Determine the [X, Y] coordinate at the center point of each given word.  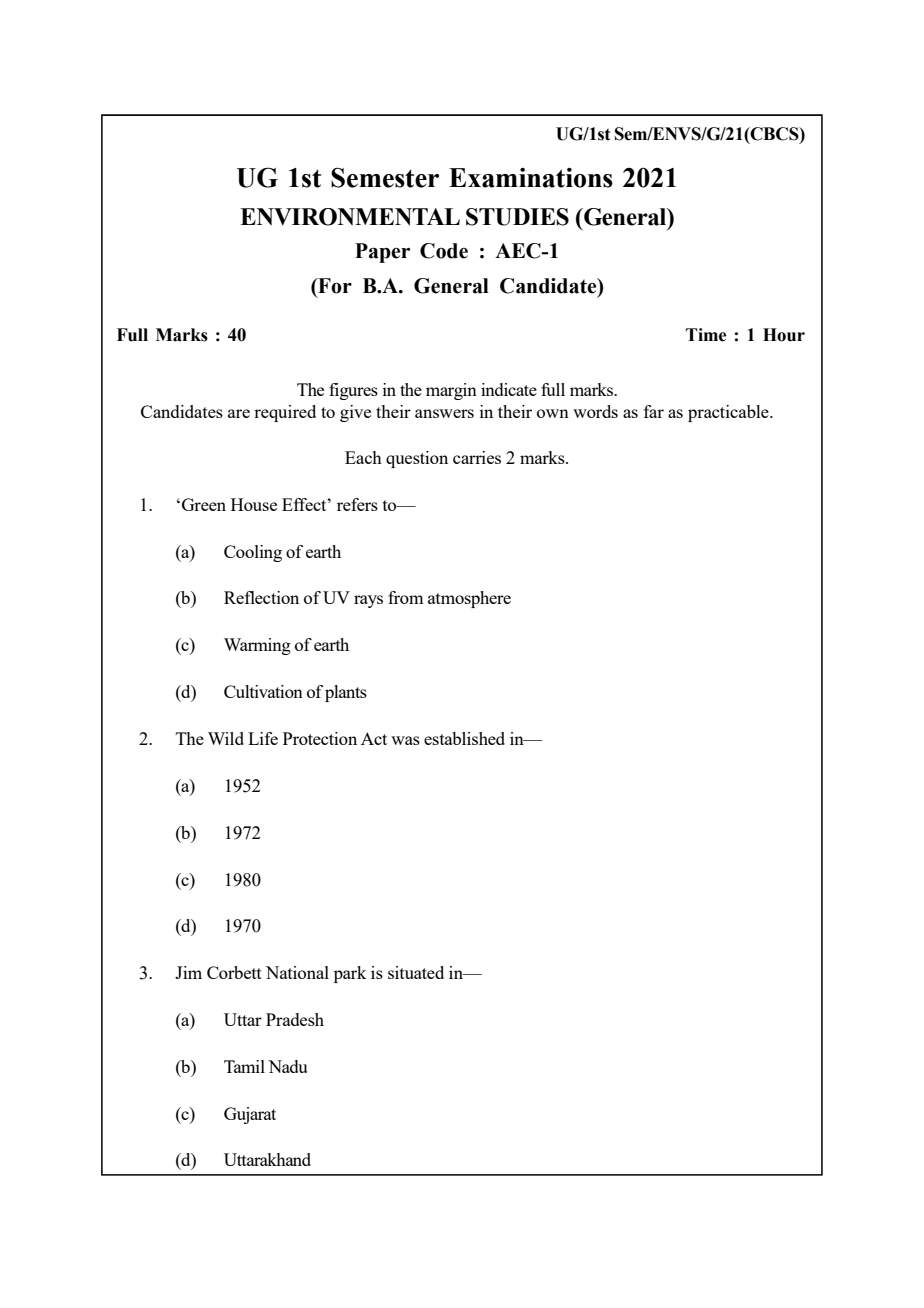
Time [706, 335]
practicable [729, 413]
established [464, 738]
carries [477, 457]
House [254, 504]
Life [263, 738]
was [405, 740]
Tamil [244, 1066]
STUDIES [517, 217]
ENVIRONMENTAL [350, 217]
